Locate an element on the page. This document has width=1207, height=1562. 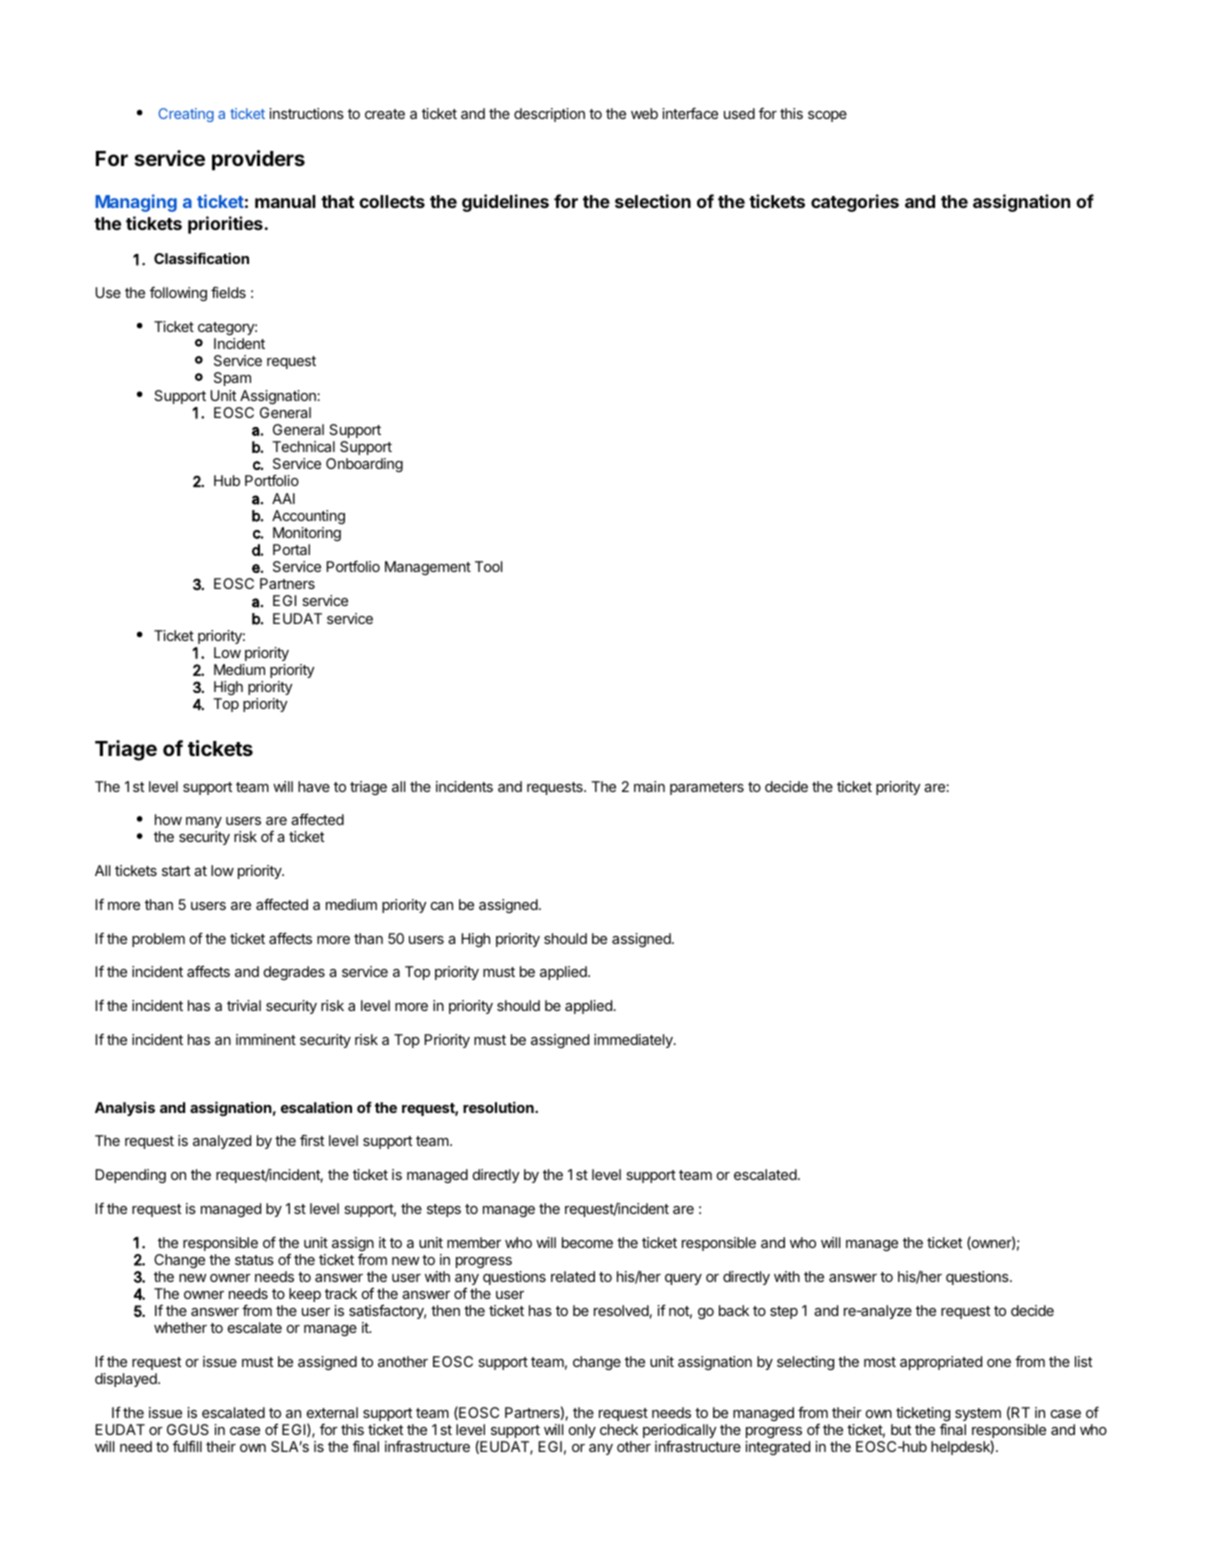
many is located at coordinates (204, 822).
